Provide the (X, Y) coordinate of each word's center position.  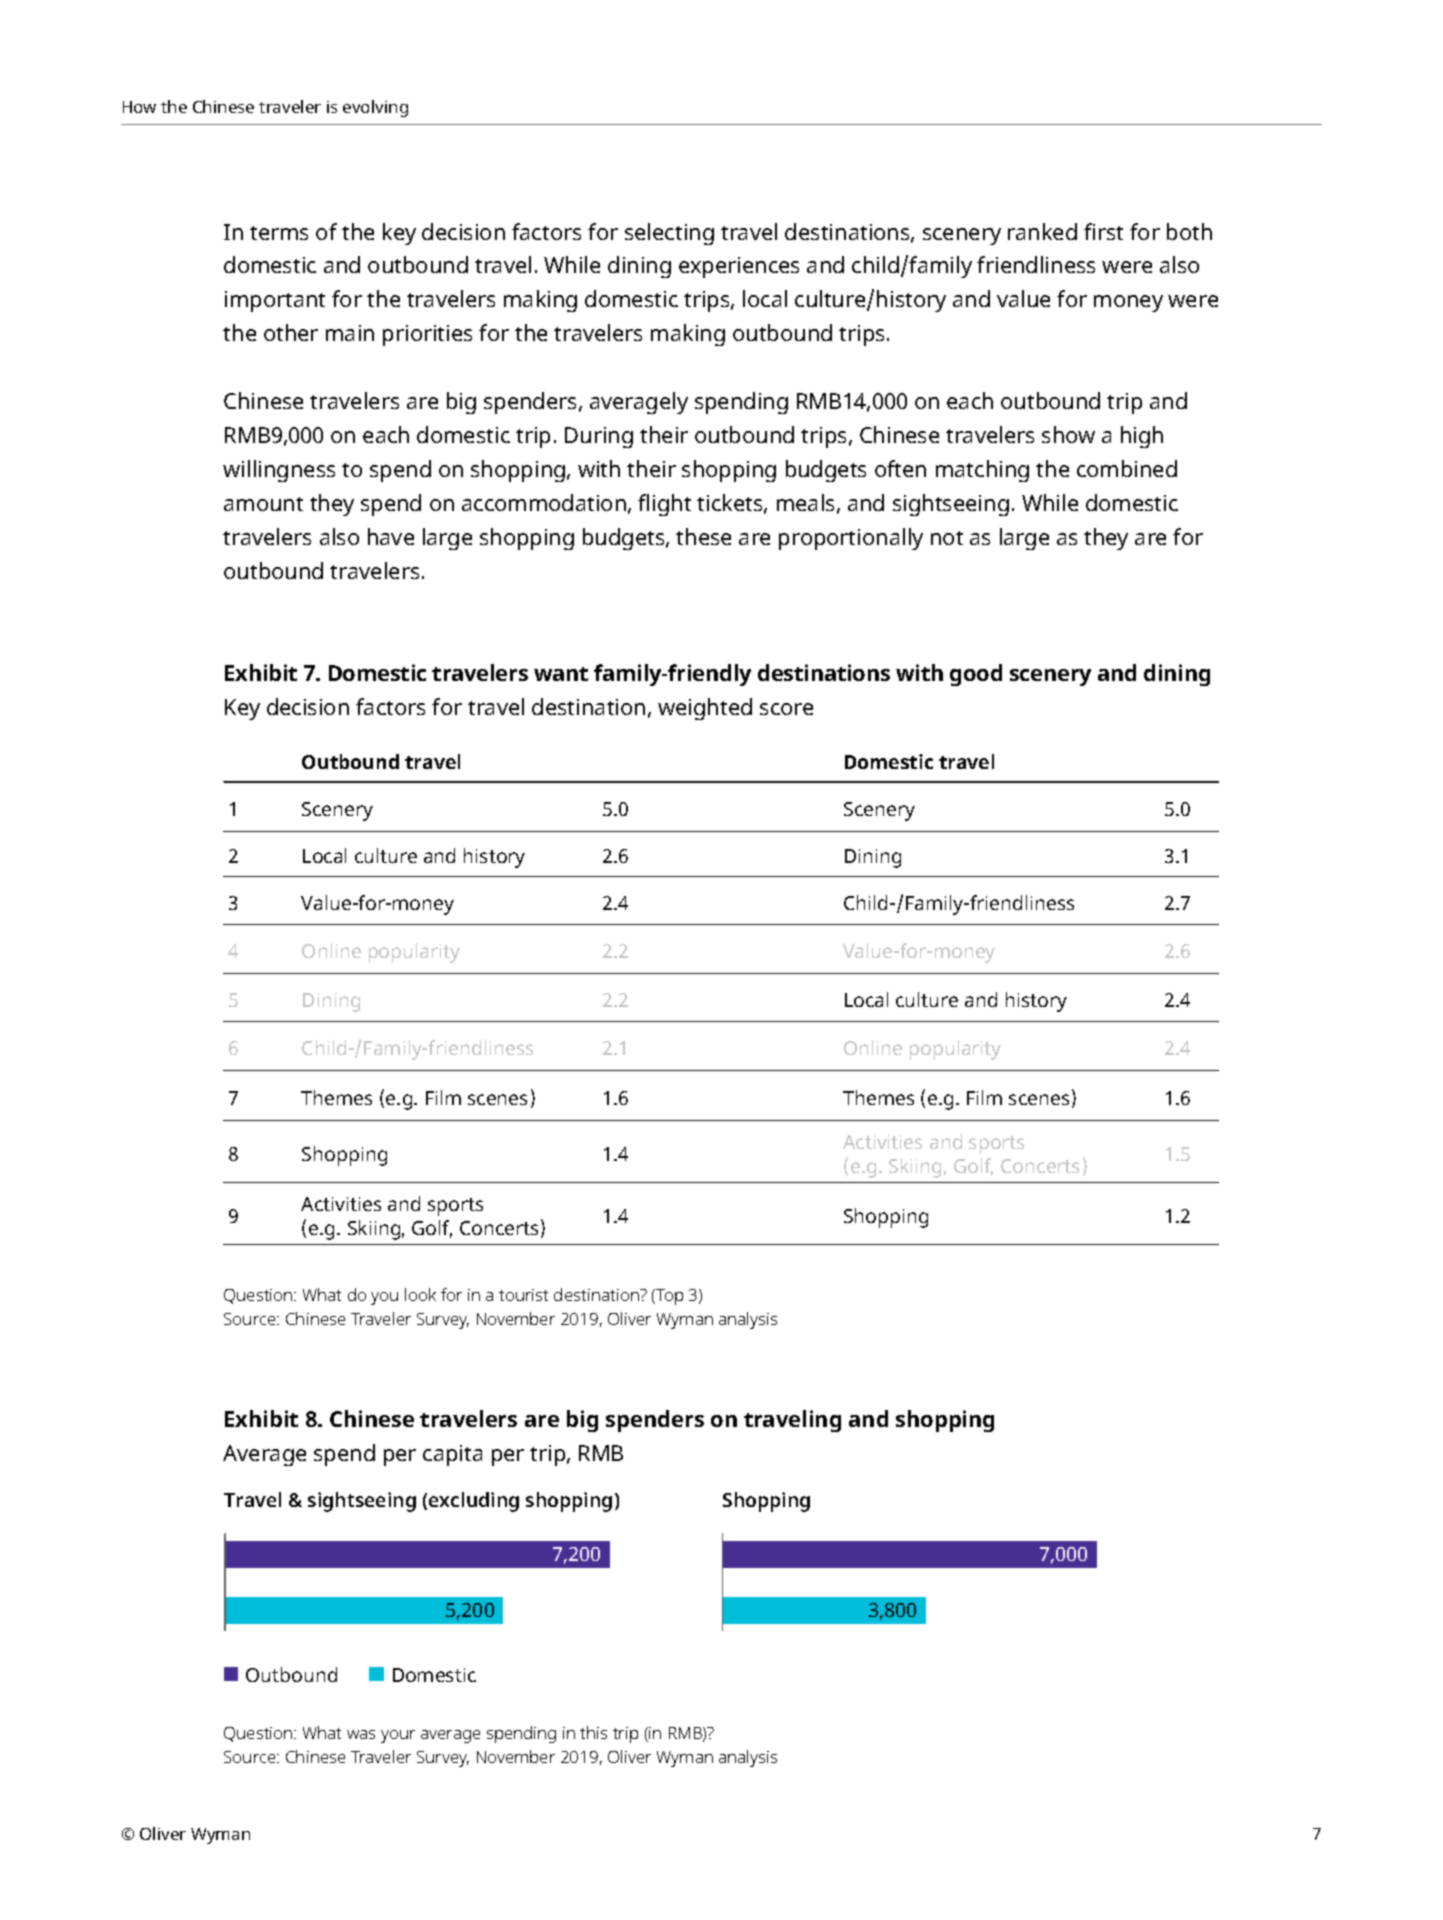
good (976, 675)
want (561, 674)
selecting (669, 234)
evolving (375, 108)
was (361, 1734)
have (391, 536)
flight (664, 505)
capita (452, 1455)
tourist (523, 1295)
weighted (705, 709)
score (786, 709)
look (420, 1294)
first (1103, 231)
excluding (474, 1502)
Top (668, 1297)
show (1068, 434)
